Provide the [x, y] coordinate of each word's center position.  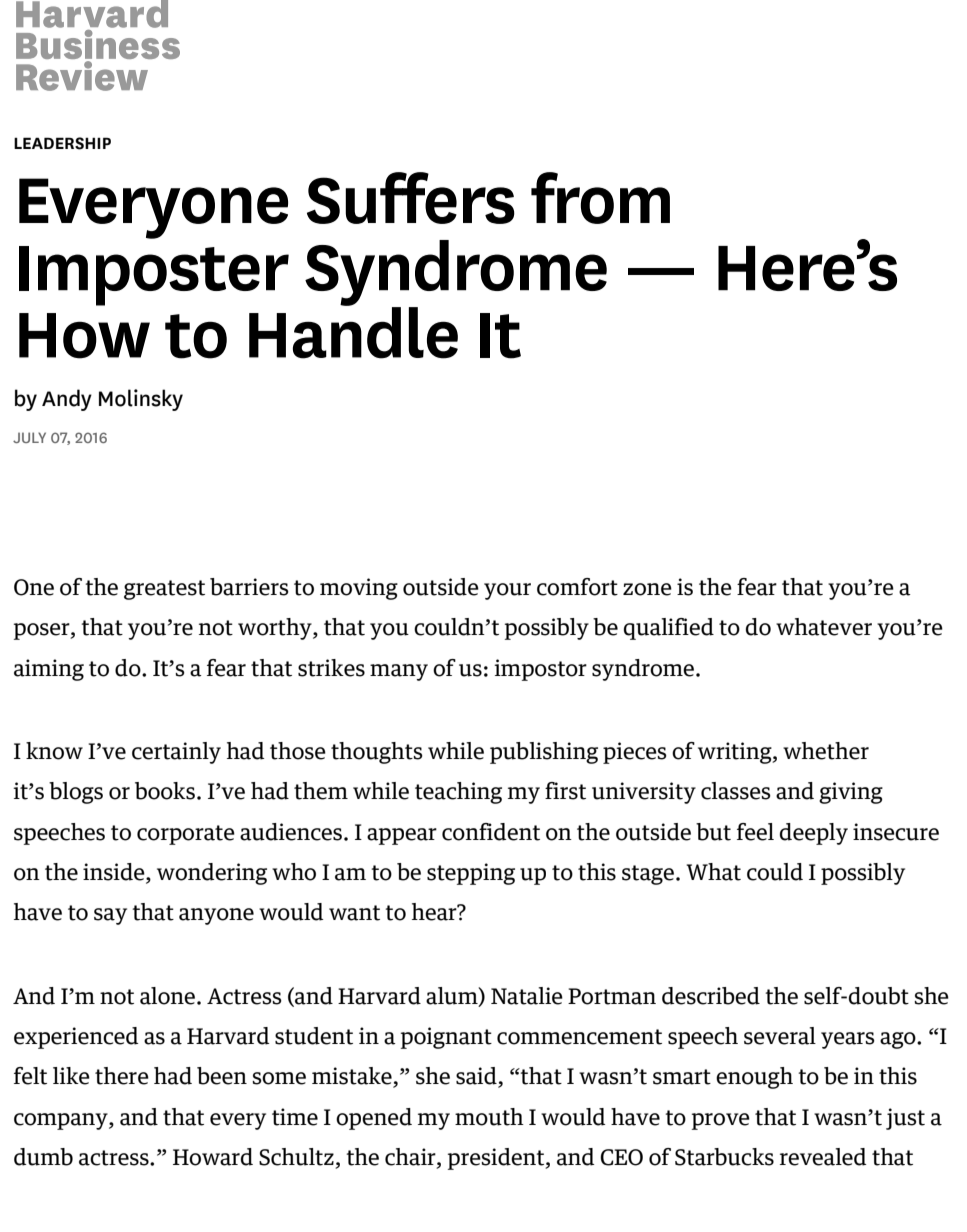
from [600, 198]
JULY [29, 437]
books [165, 791]
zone [647, 589]
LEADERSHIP [62, 143]
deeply [814, 834]
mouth [489, 1117]
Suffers [411, 198]
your [507, 591]
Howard [213, 1157]
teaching [458, 793]
